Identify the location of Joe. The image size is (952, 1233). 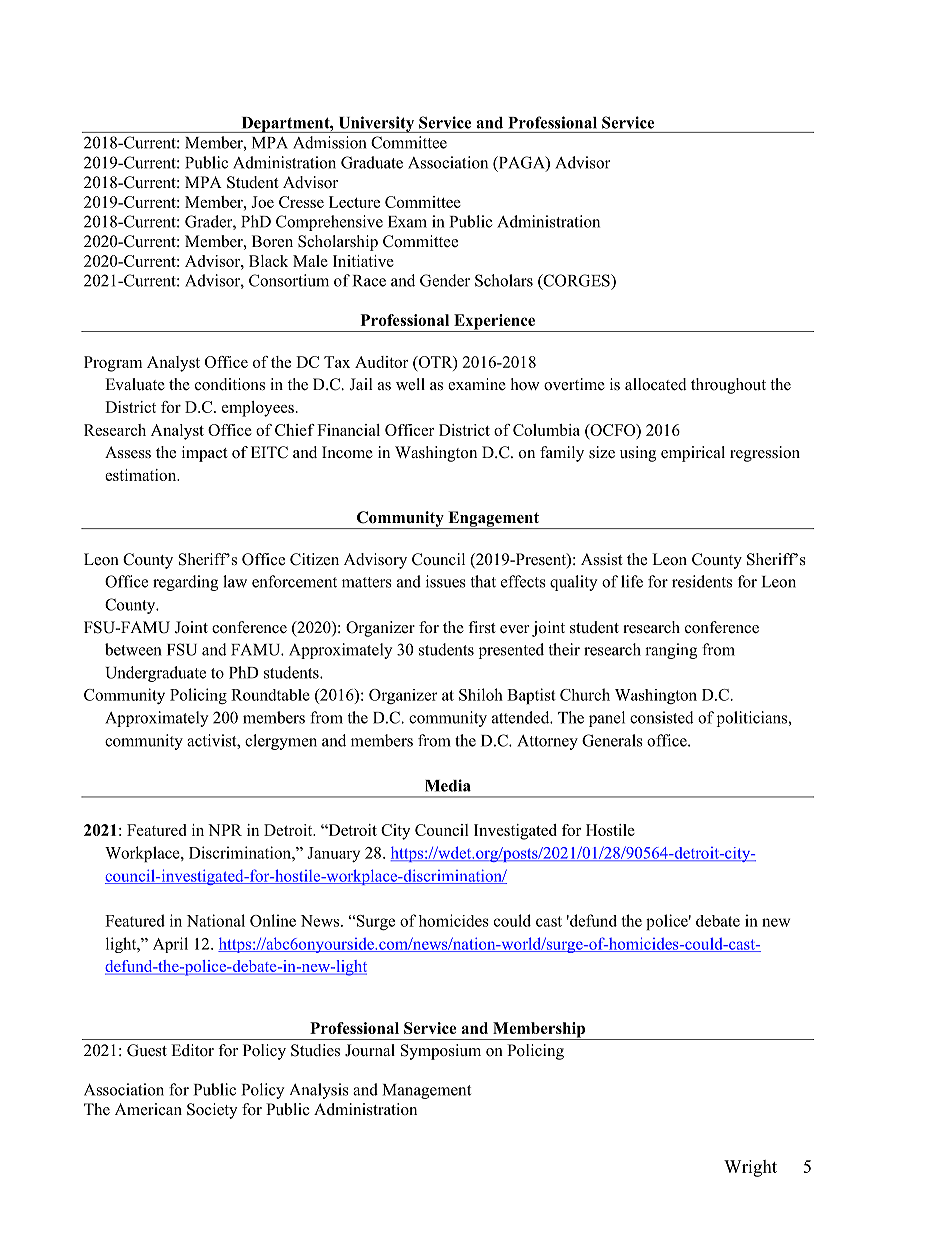
(262, 202).
